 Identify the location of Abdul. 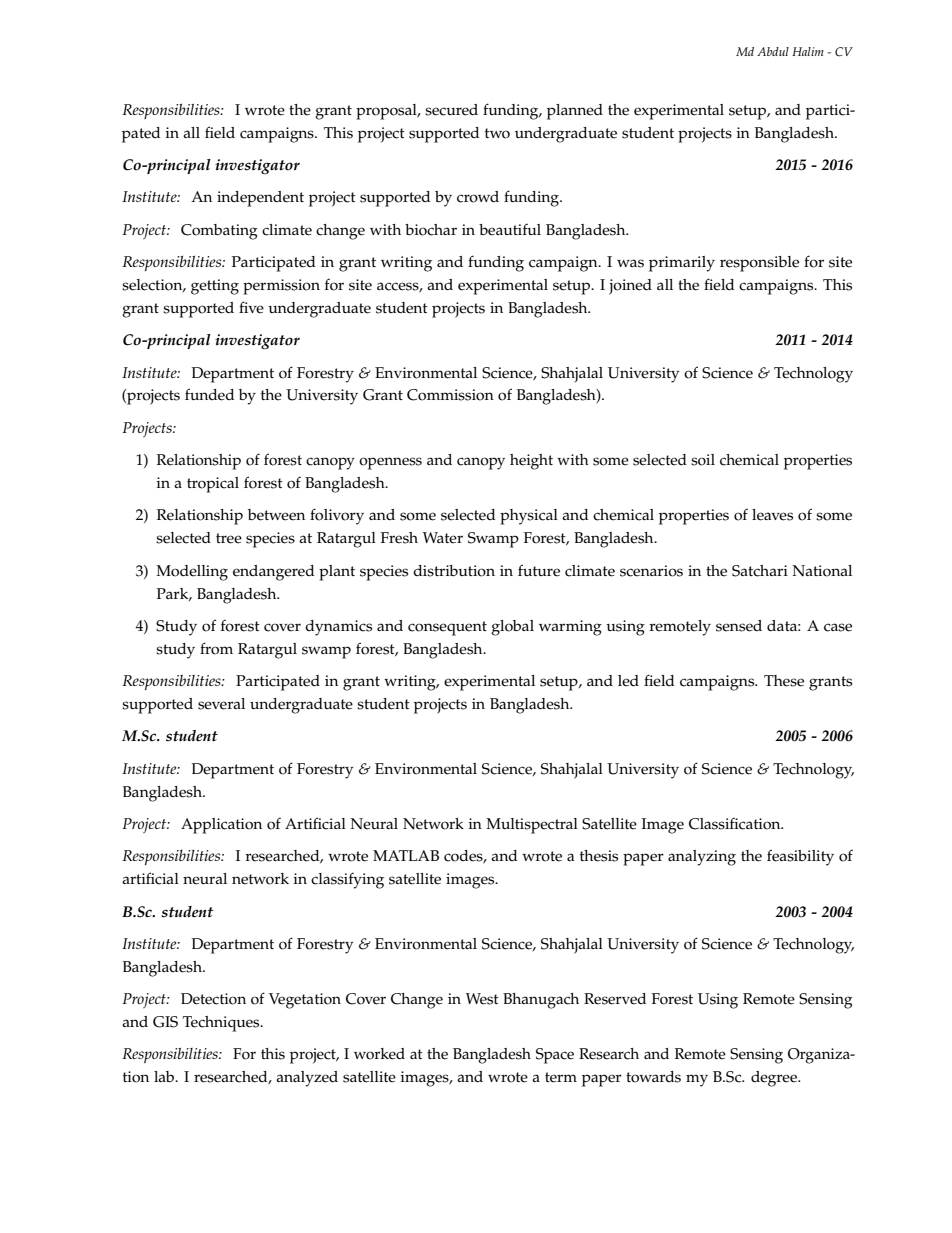
(773, 51).
